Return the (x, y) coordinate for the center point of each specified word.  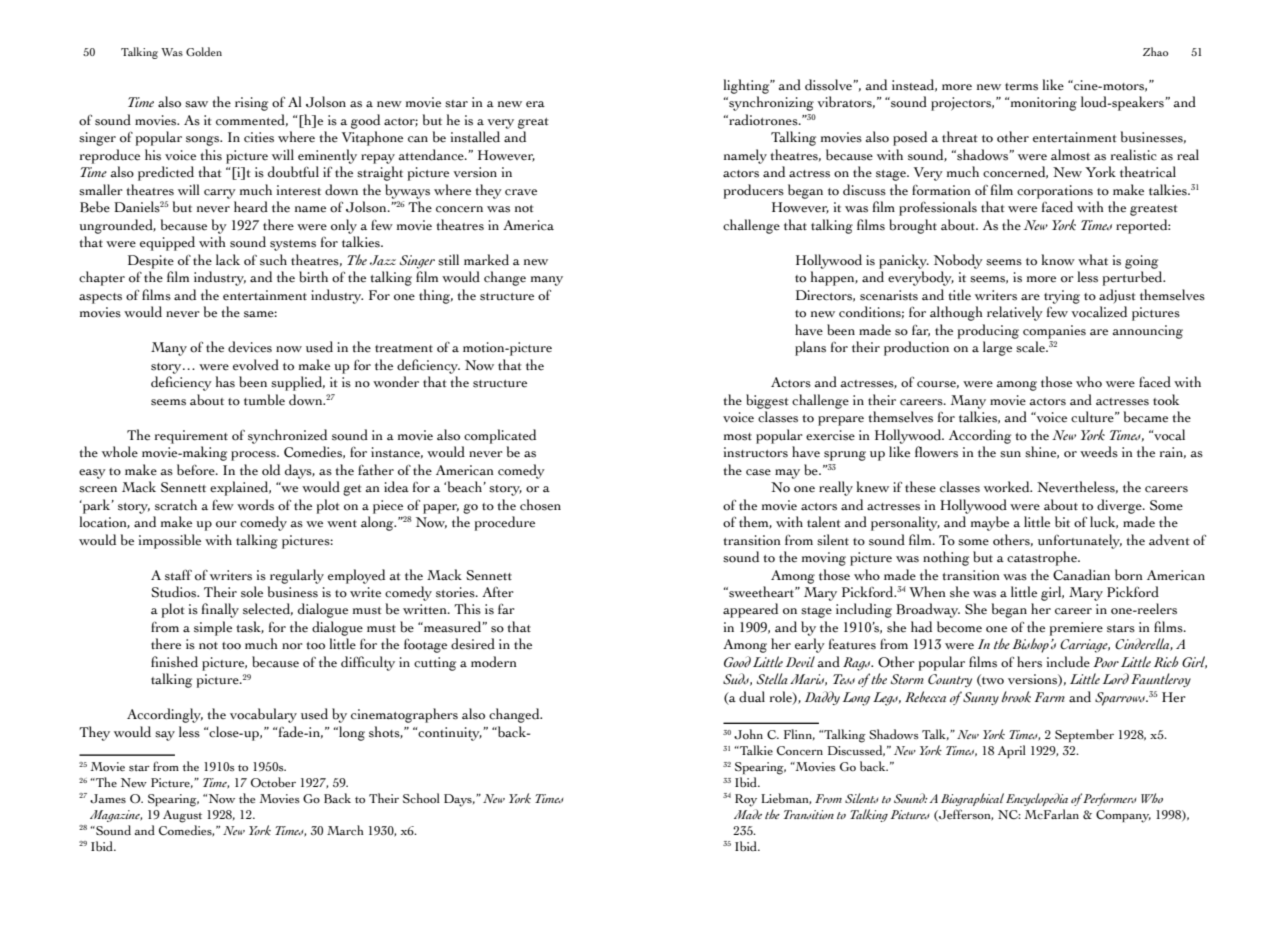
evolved (256, 365)
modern (494, 662)
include (1068, 662)
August (182, 816)
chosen (540, 505)
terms (1021, 87)
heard (251, 207)
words (255, 505)
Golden (204, 51)
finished (174, 662)
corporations (1055, 192)
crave (521, 192)
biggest (767, 401)
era (535, 104)
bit (1062, 522)
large (997, 348)
